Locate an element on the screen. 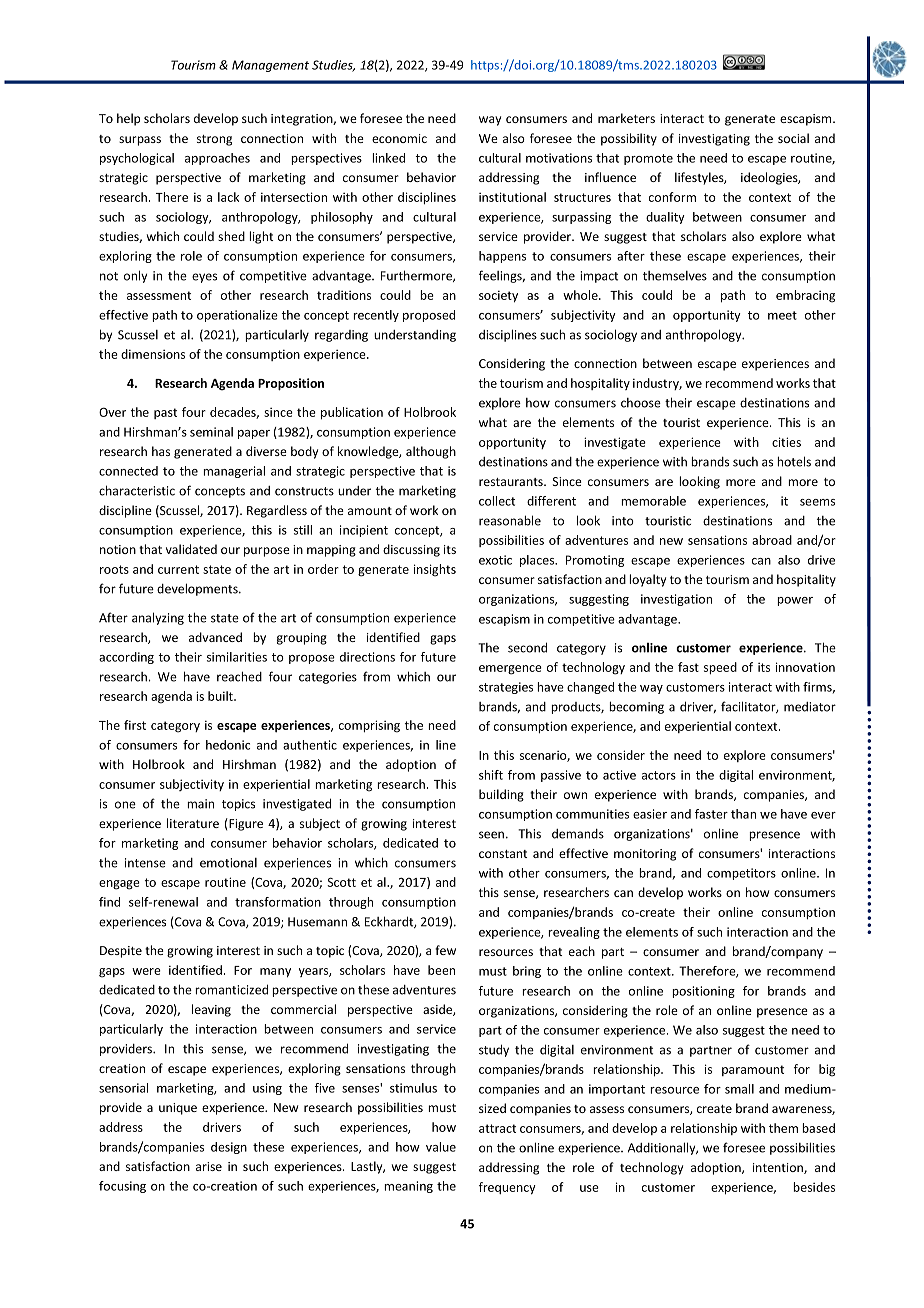 The width and height of the screenshot is (924, 1308). social is located at coordinates (793, 138).
